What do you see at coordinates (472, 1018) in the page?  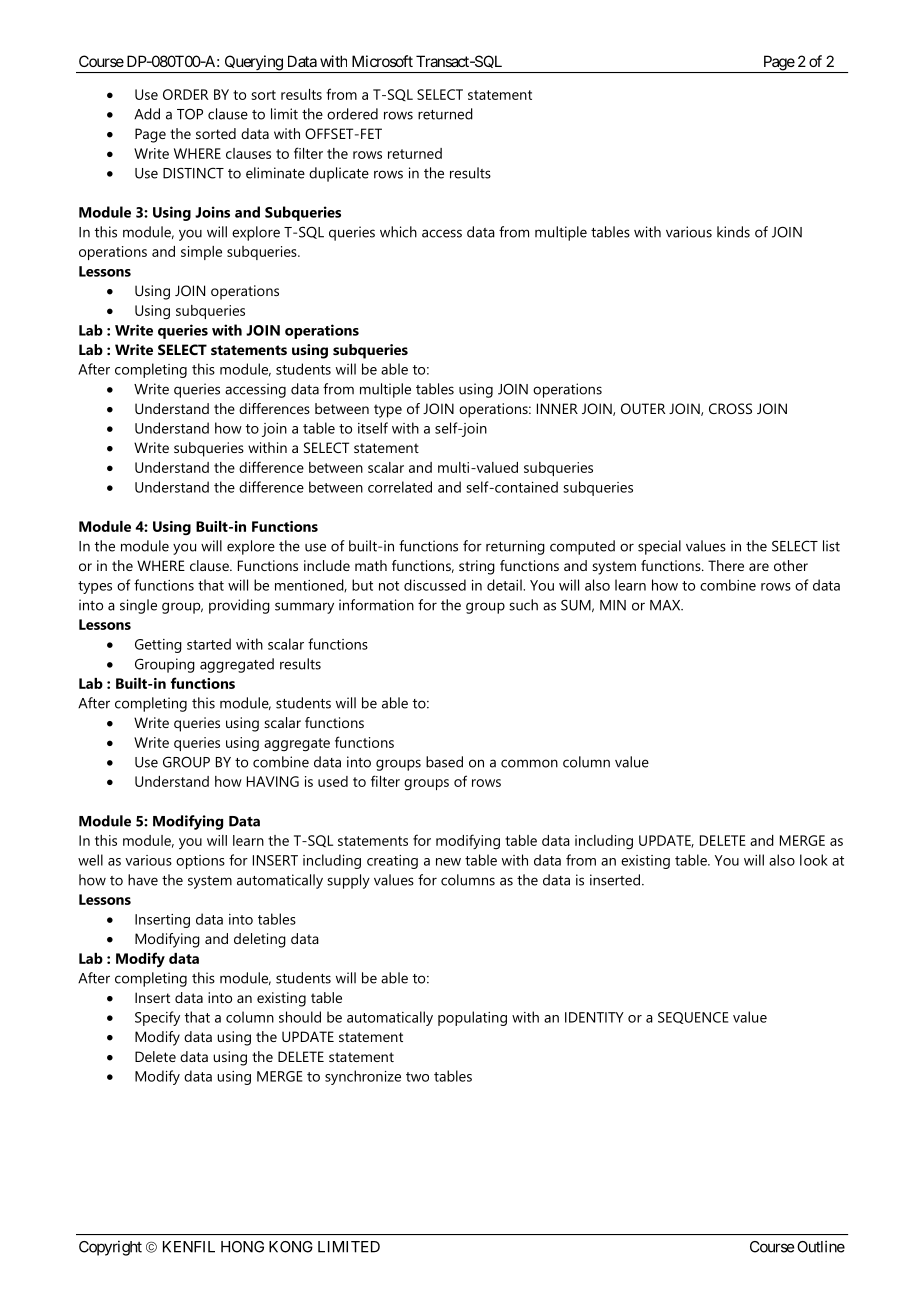 I see `populating` at bounding box center [472, 1018].
